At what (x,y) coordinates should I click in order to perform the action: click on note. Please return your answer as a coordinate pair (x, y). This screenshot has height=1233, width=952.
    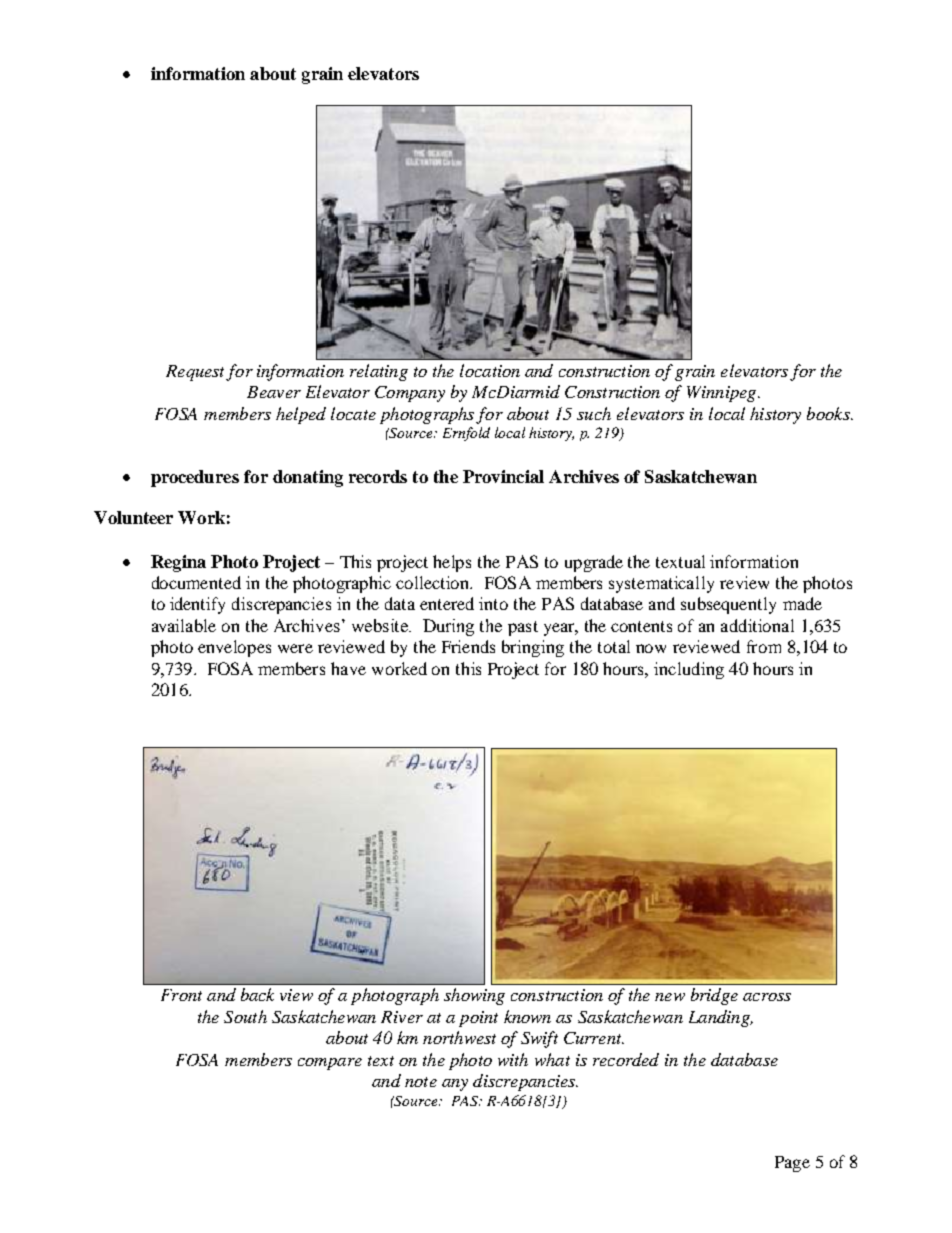
    Looking at the image, I should click on (421, 1082).
